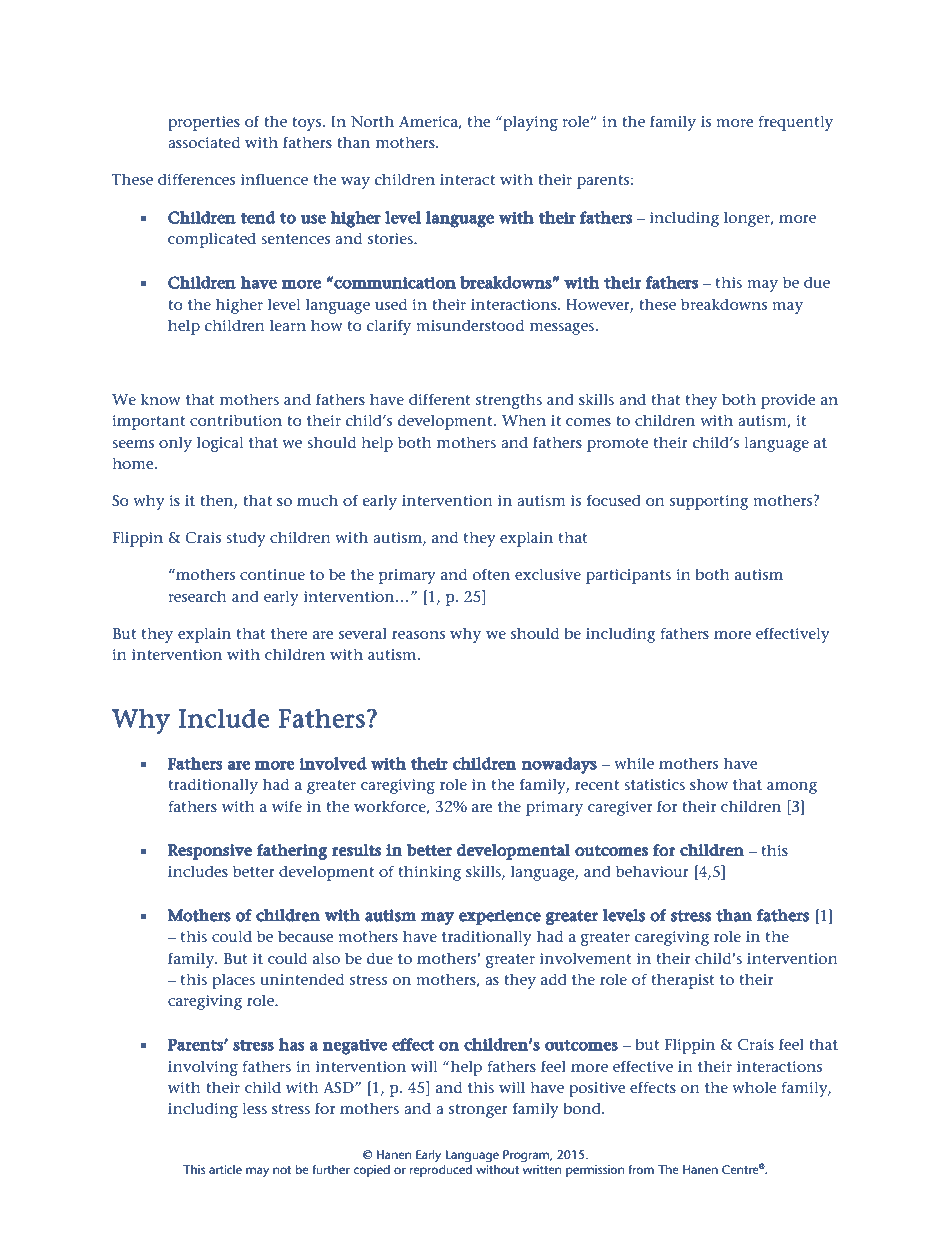  Describe the element at coordinates (220, 444) in the screenshot. I see `logical` at that location.
